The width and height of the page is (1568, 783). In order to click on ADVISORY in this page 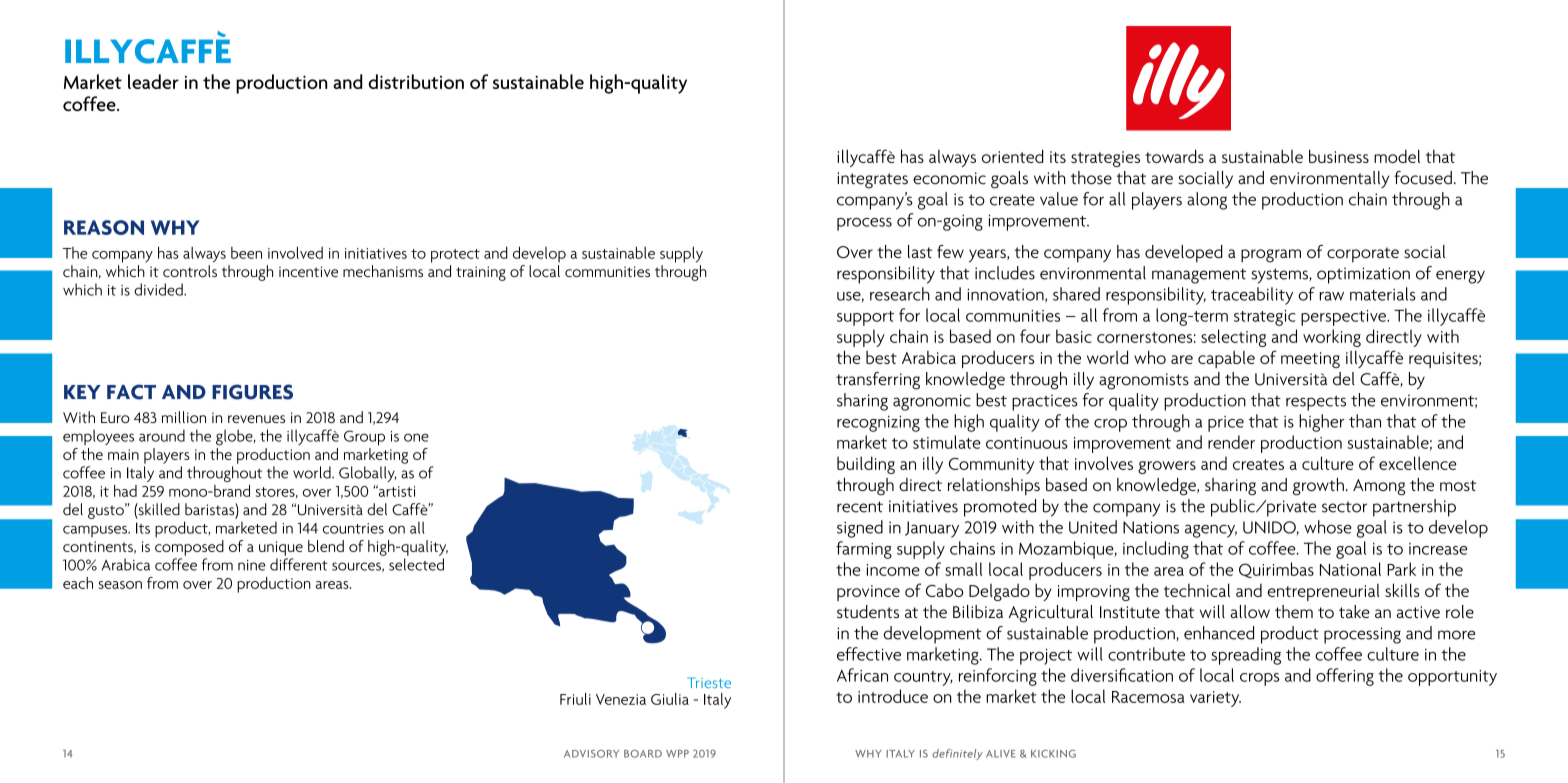, I will do `click(591, 753)`.
